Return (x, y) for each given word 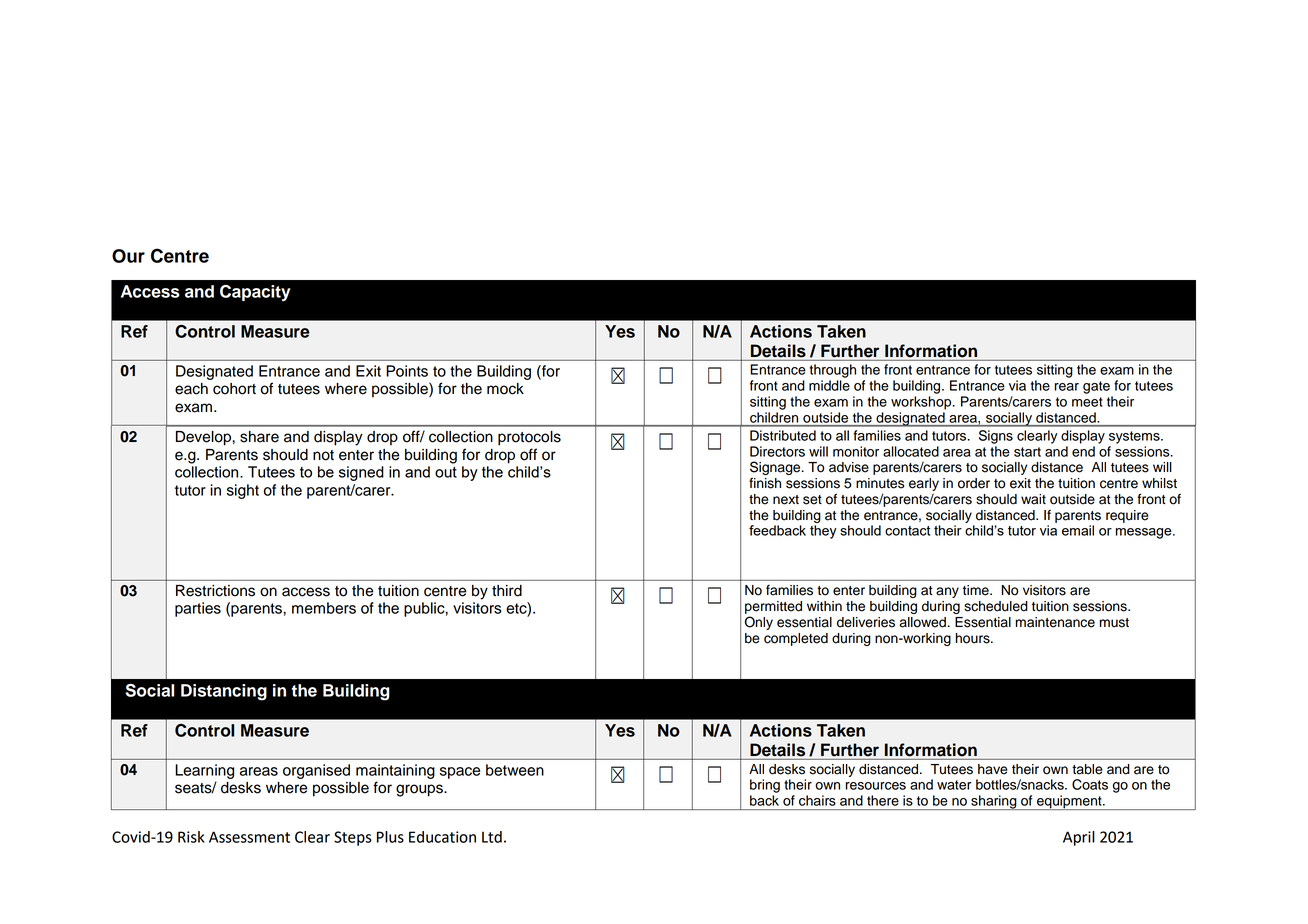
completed (796, 639)
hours (974, 638)
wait (1033, 499)
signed (361, 473)
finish (765, 483)
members (324, 608)
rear (1067, 387)
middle (829, 385)
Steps (353, 838)
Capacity (255, 293)
